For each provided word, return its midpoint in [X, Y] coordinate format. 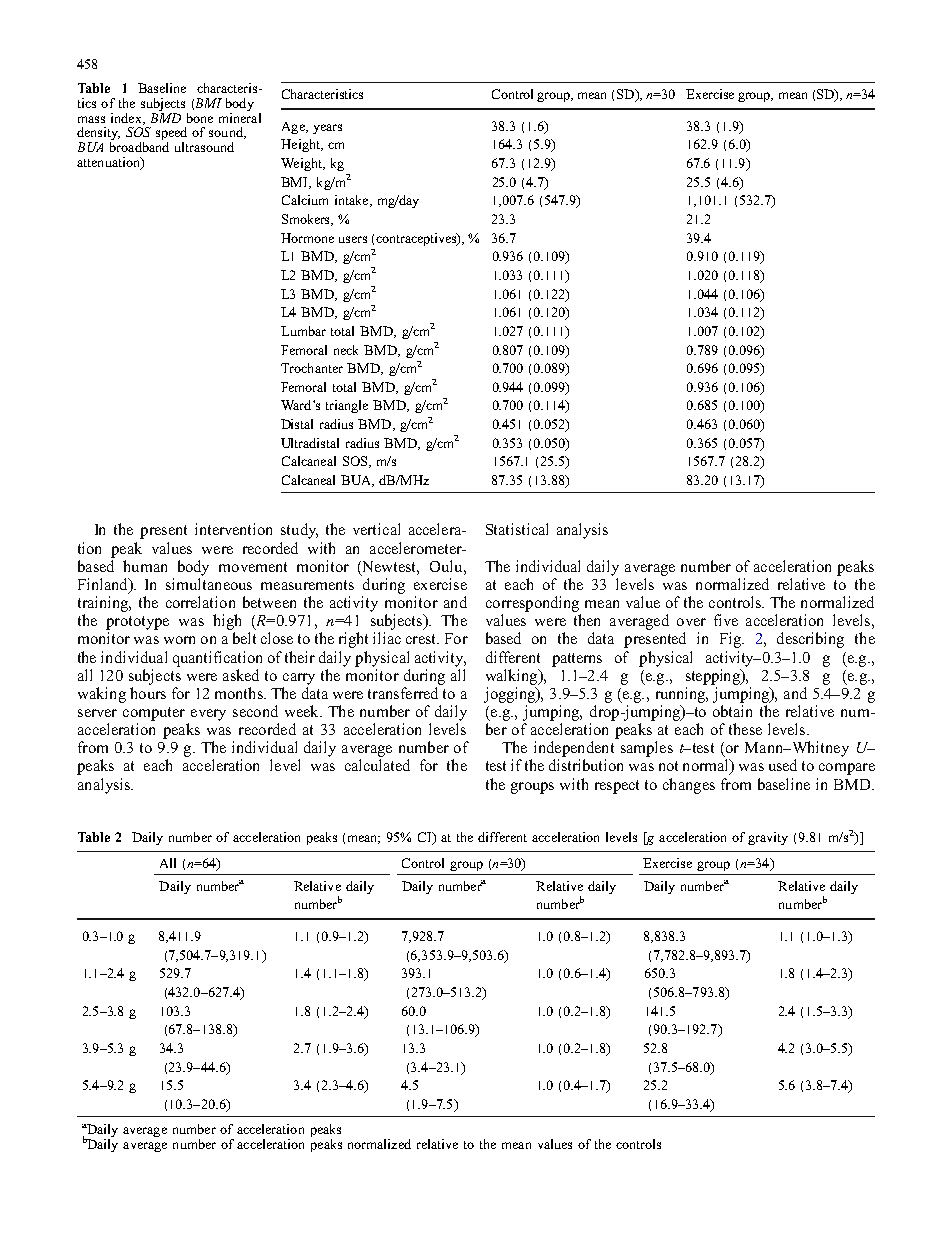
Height [301, 145]
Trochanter [312, 368]
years [327, 129]
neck [346, 350]
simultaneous [209, 584]
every [208, 715]
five [726, 620]
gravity [768, 838]
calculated [377, 765]
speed [171, 135]
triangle [347, 406]
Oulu [447, 566]
